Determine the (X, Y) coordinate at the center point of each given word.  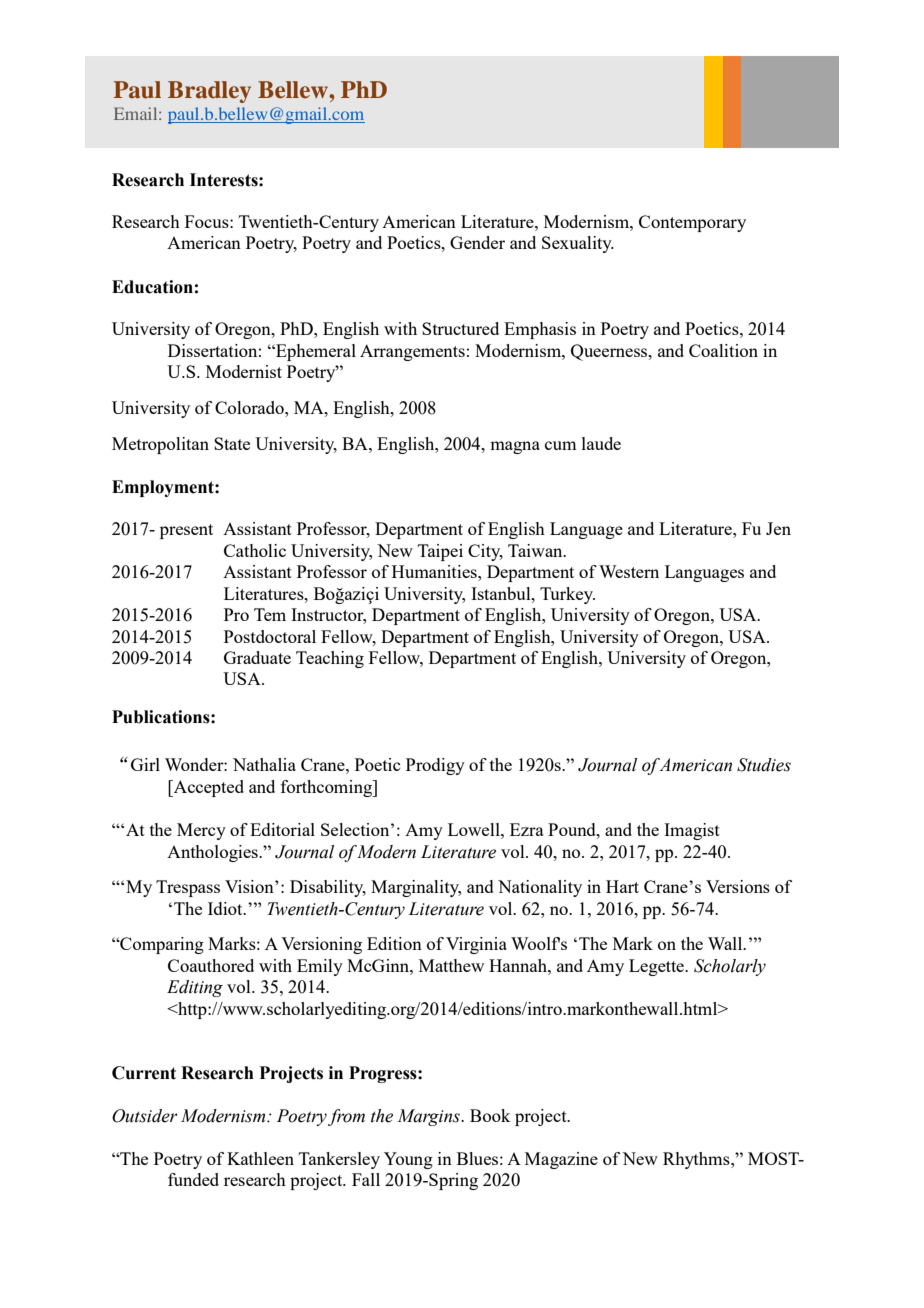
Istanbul (502, 593)
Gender (477, 242)
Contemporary (692, 223)
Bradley (209, 92)
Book (490, 1115)
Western (629, 571)
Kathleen (260, 1158)
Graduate (257, 657)
